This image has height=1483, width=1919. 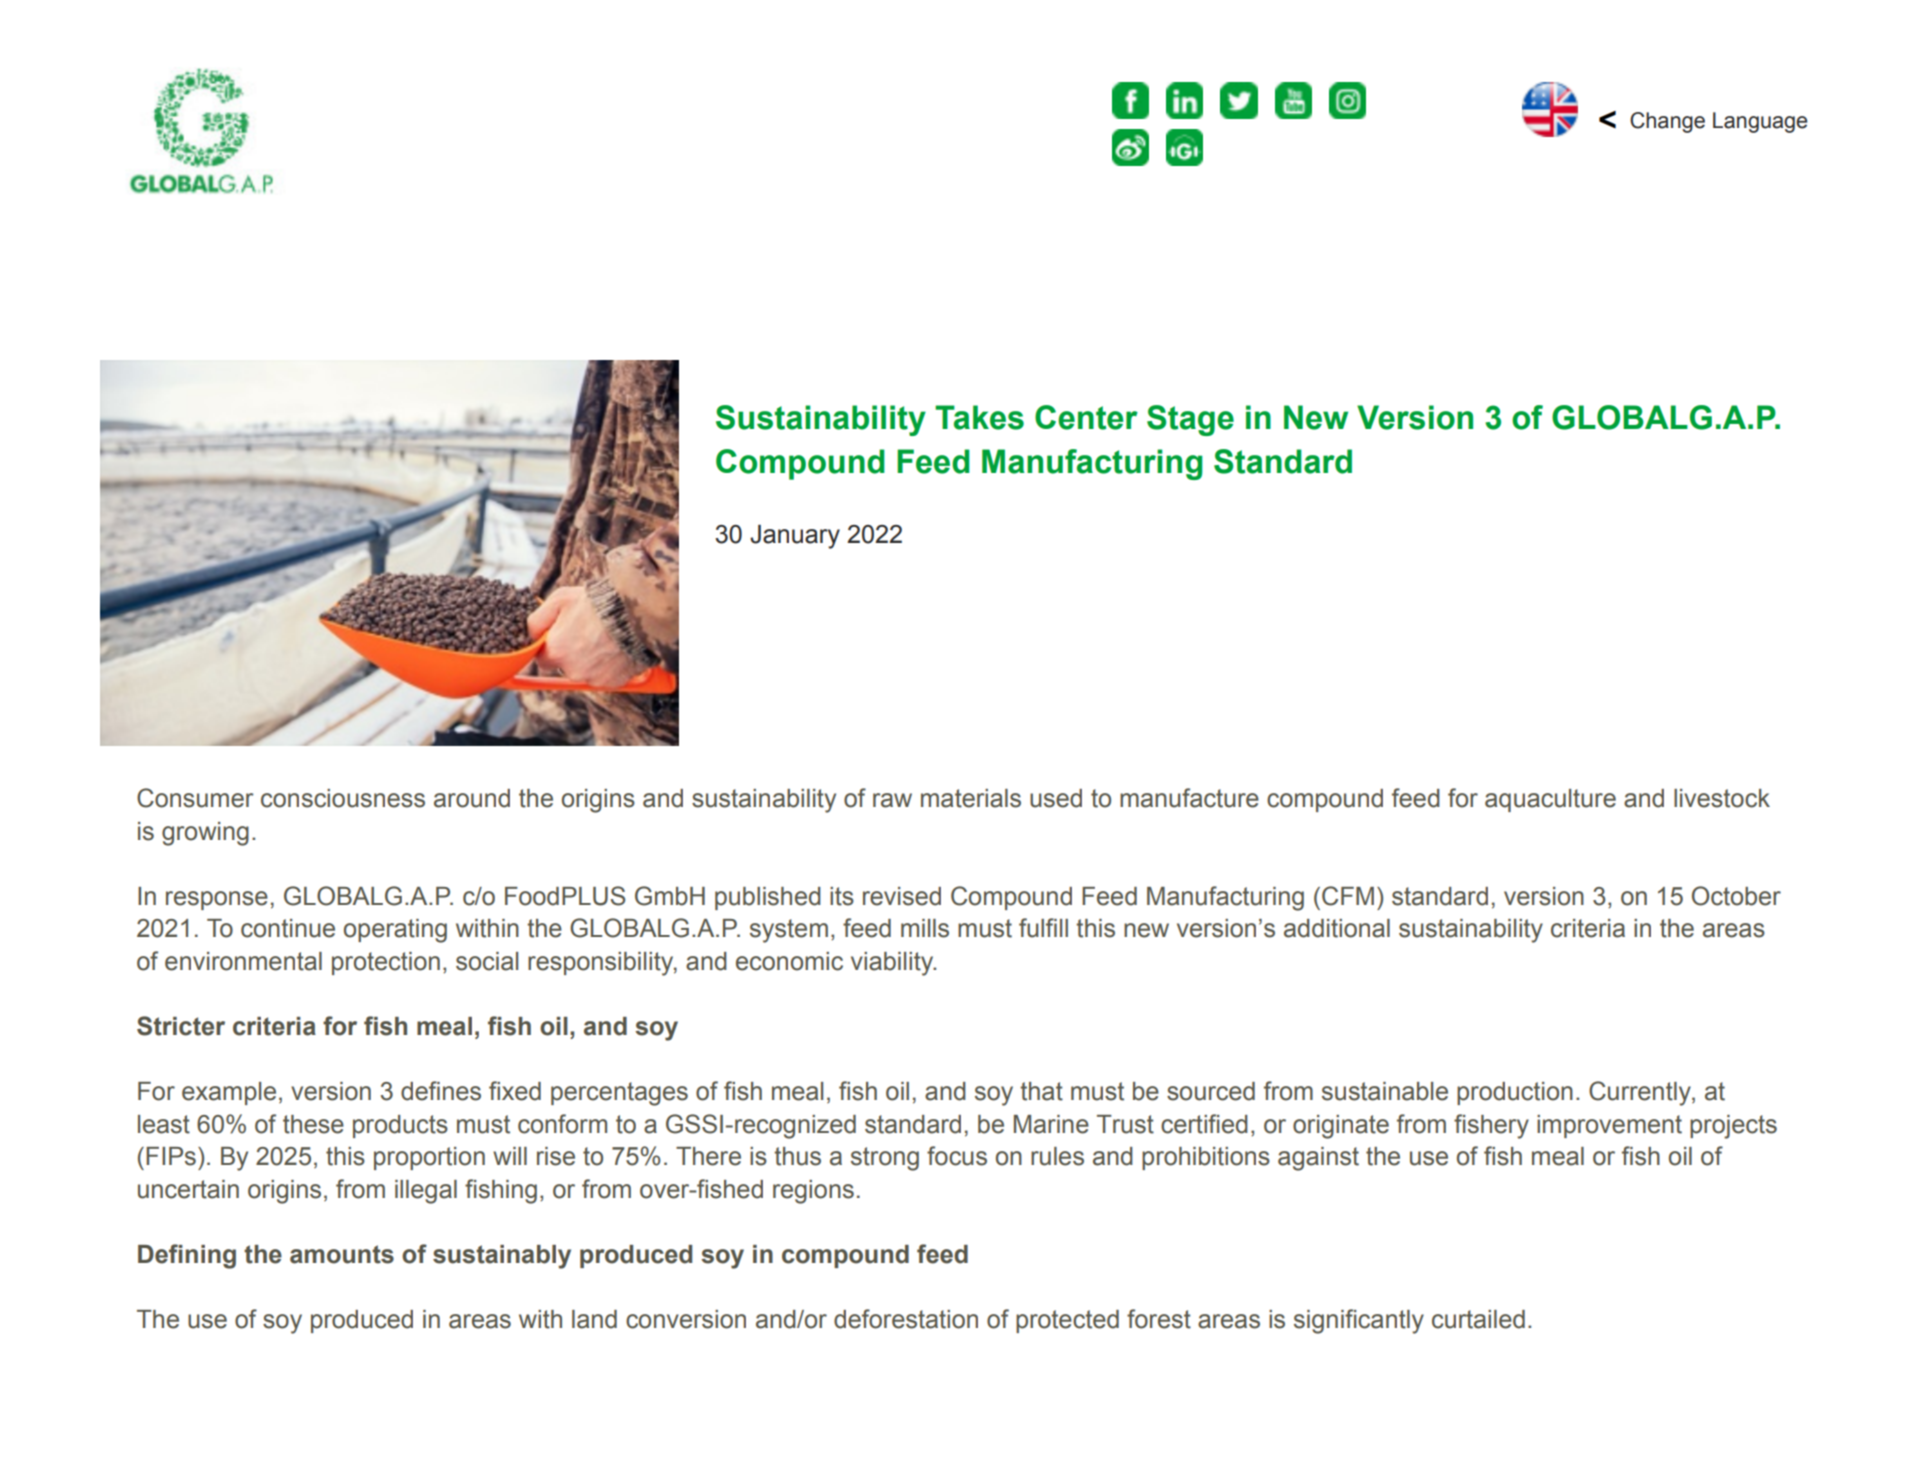 I want to click on materials, so click(x=971, y=798).
